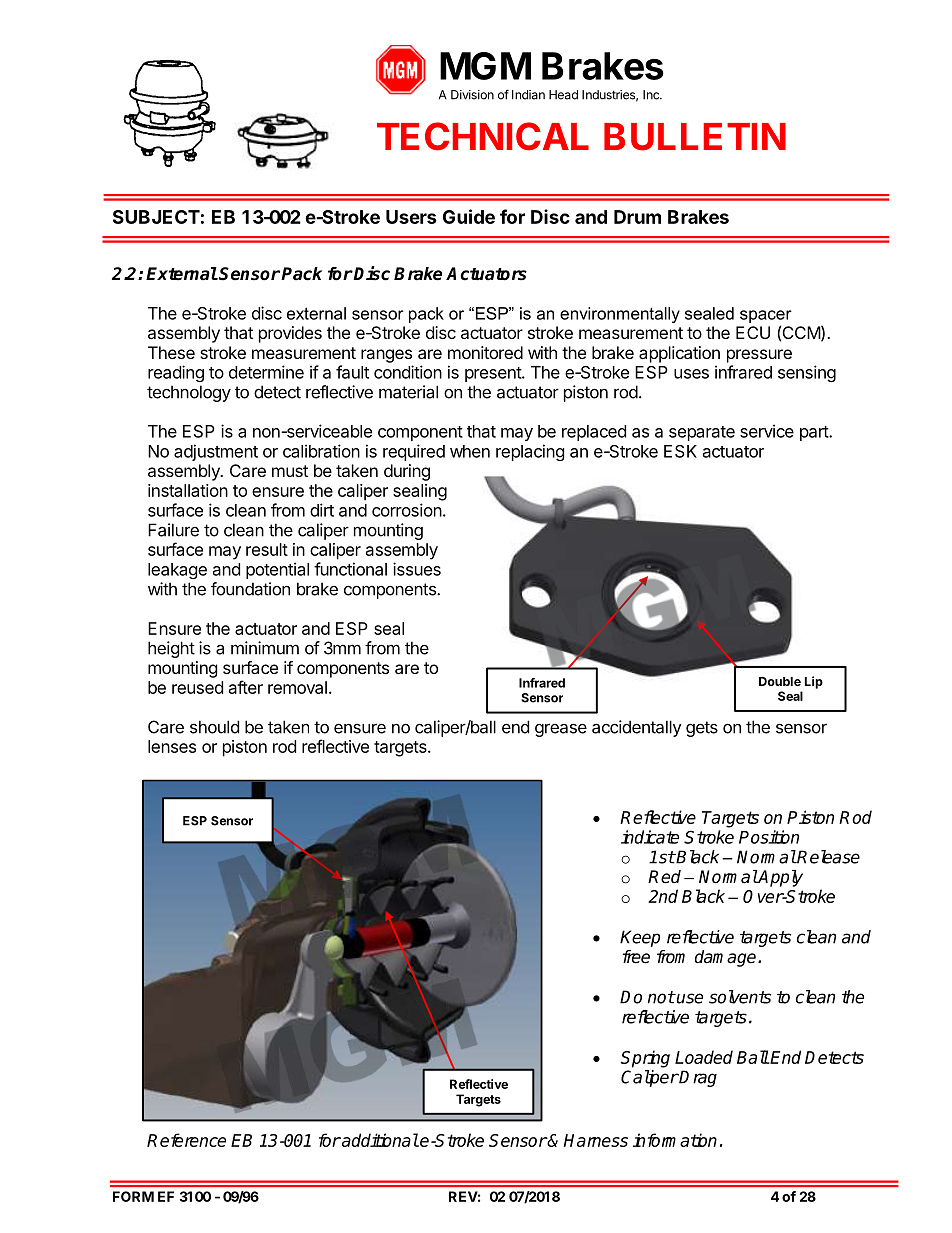 The width and height of the screenshot is (952, 1233). Describe the element at coordinates (697, 1078) in the screenshot. I see `Drag` at that location.
